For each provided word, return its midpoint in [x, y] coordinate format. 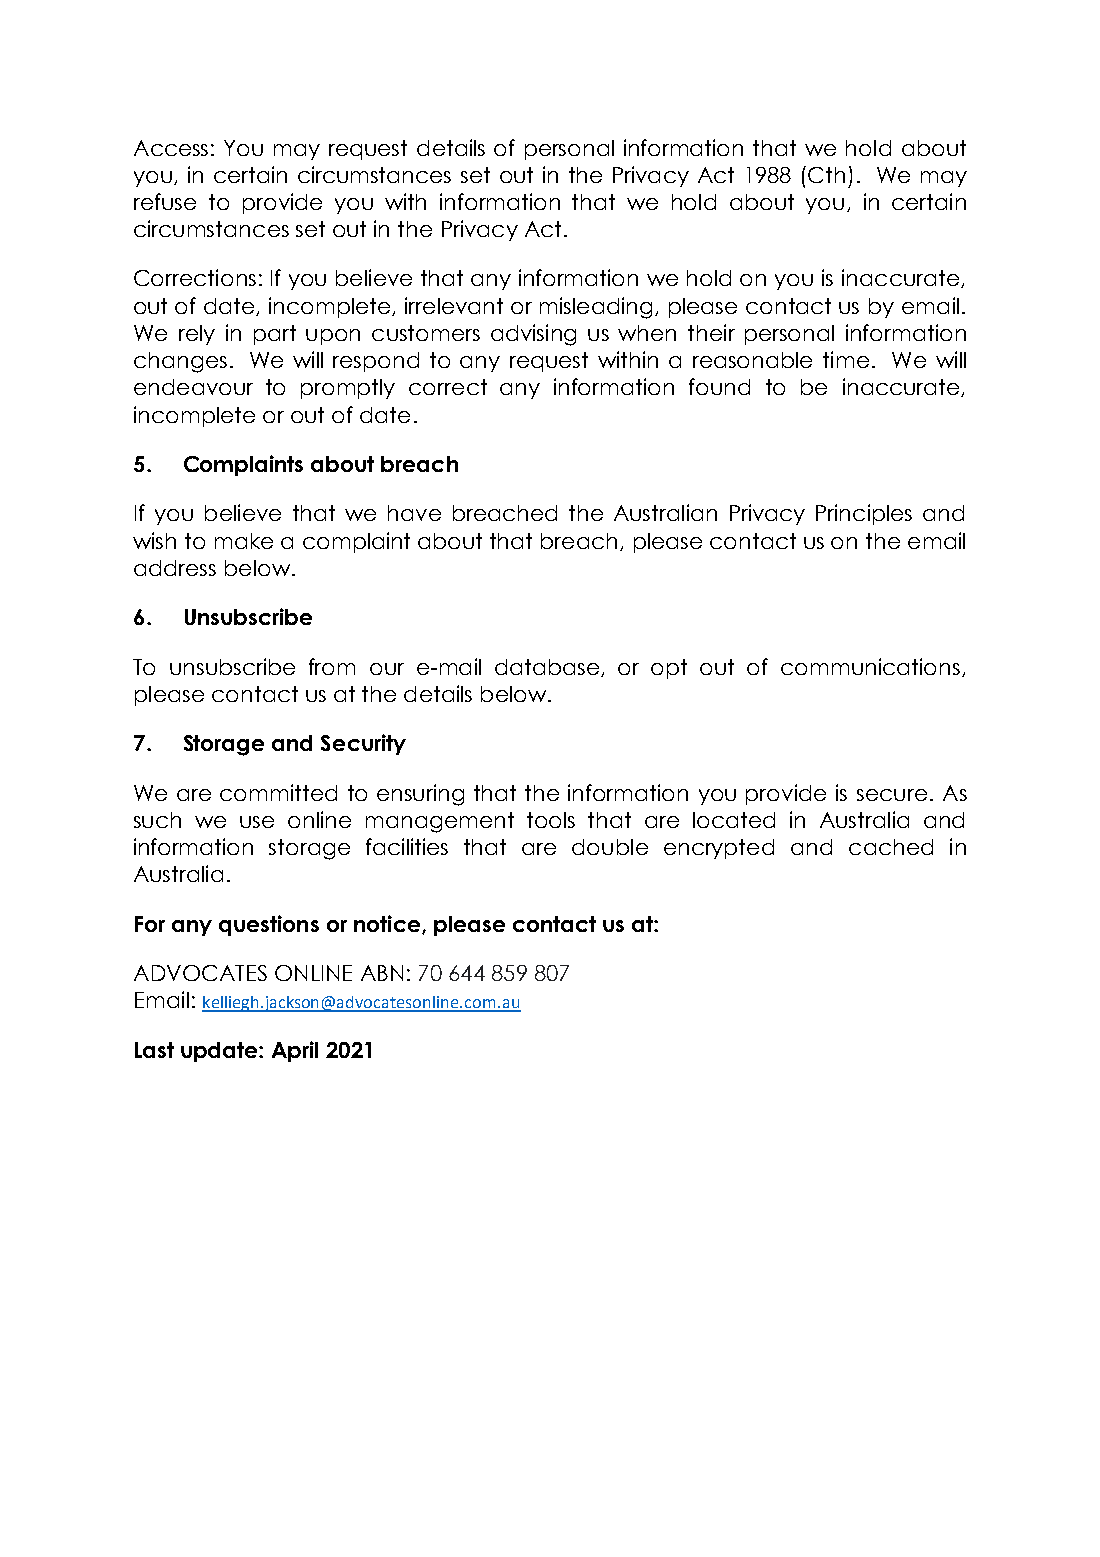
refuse [165, 201]
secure [892, 795]
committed [278, 792]
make [244, 541]
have [414, 513]
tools [551, 820]
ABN [382, 973]
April [295, 1051]
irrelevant [454, 305]
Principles [864, 514]
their [711, 332]
